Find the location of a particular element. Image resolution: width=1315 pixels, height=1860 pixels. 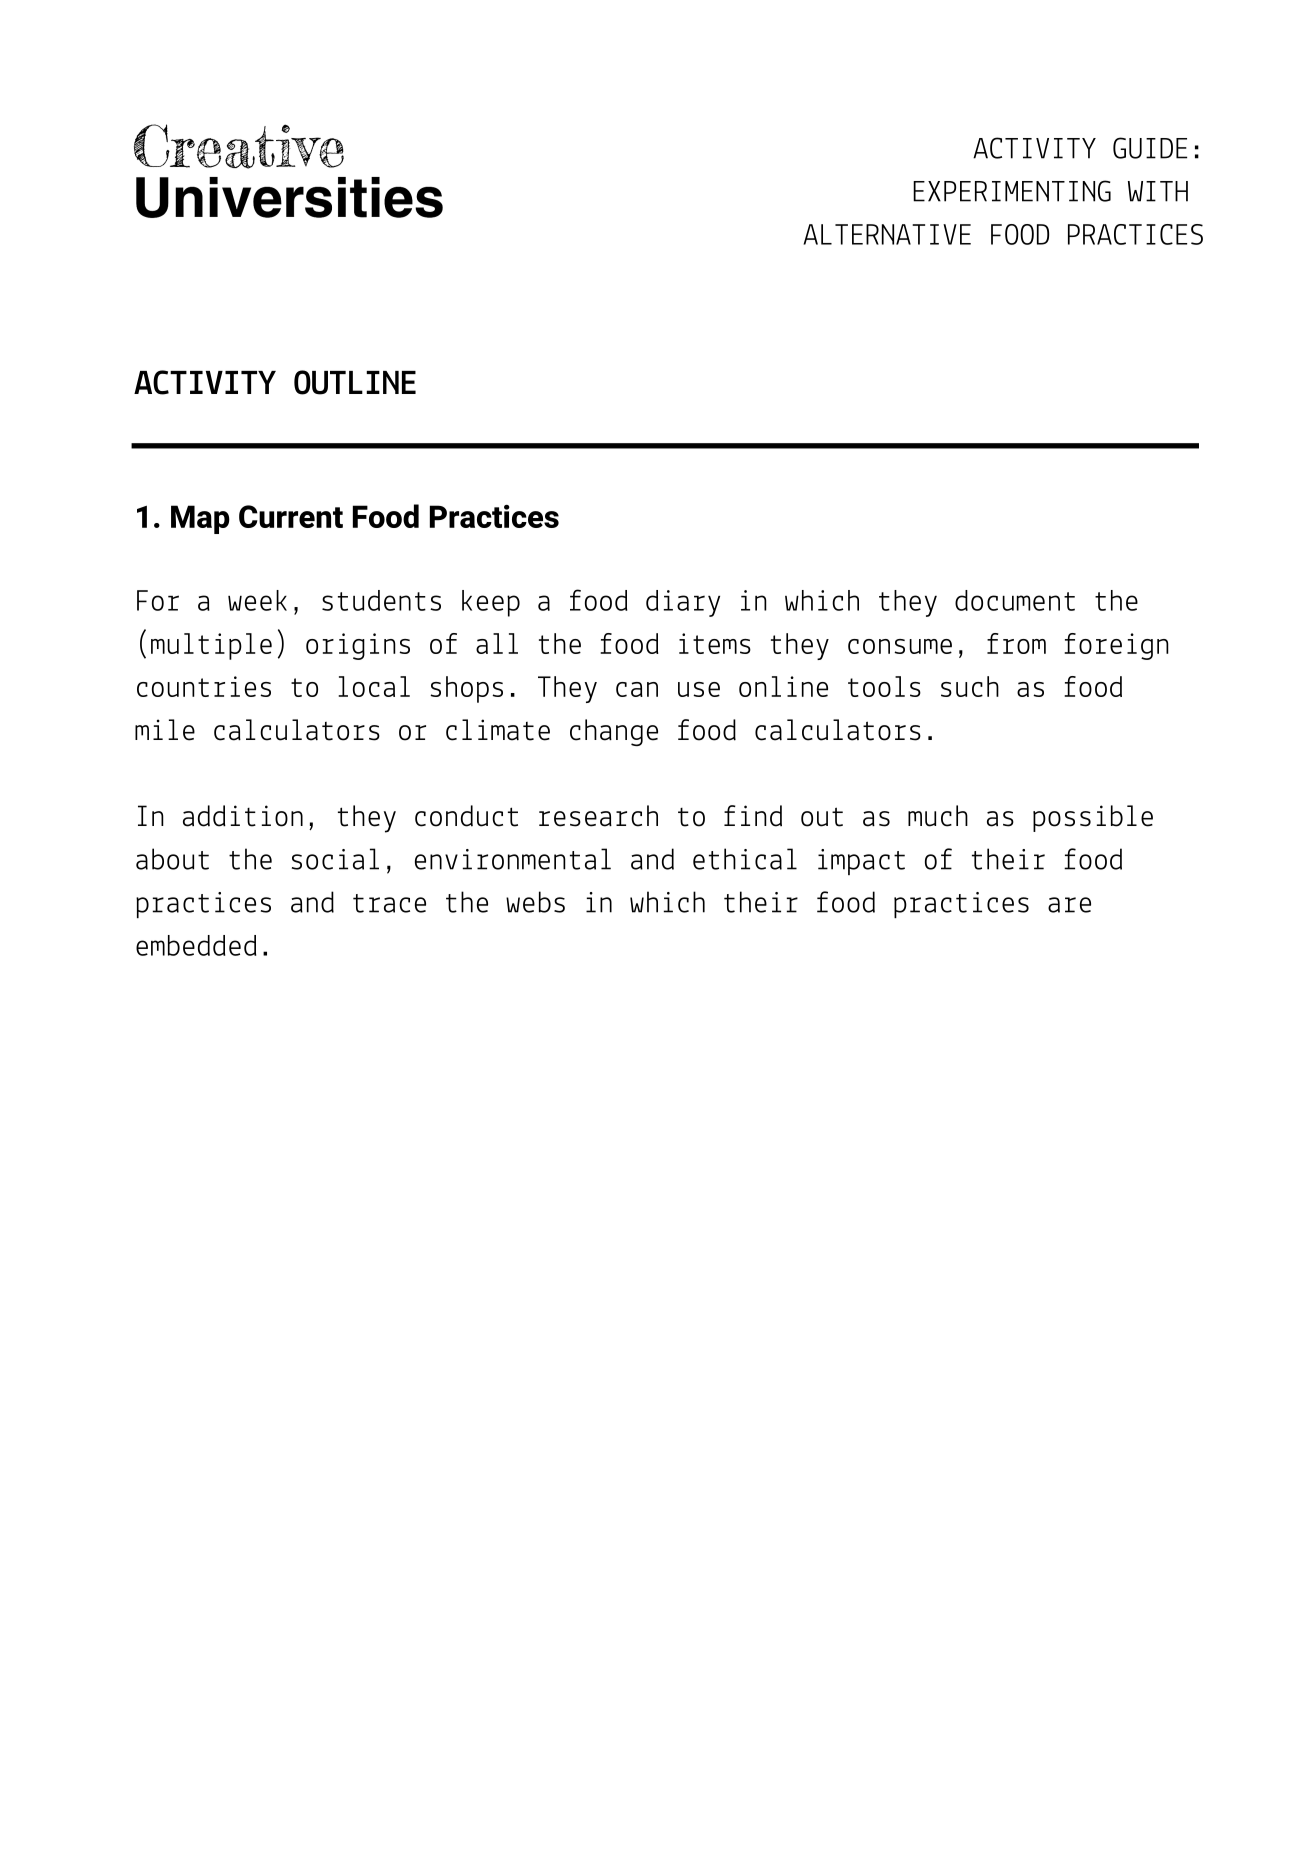

EXPERIMENTING is located at coordinates (1012, 191).
